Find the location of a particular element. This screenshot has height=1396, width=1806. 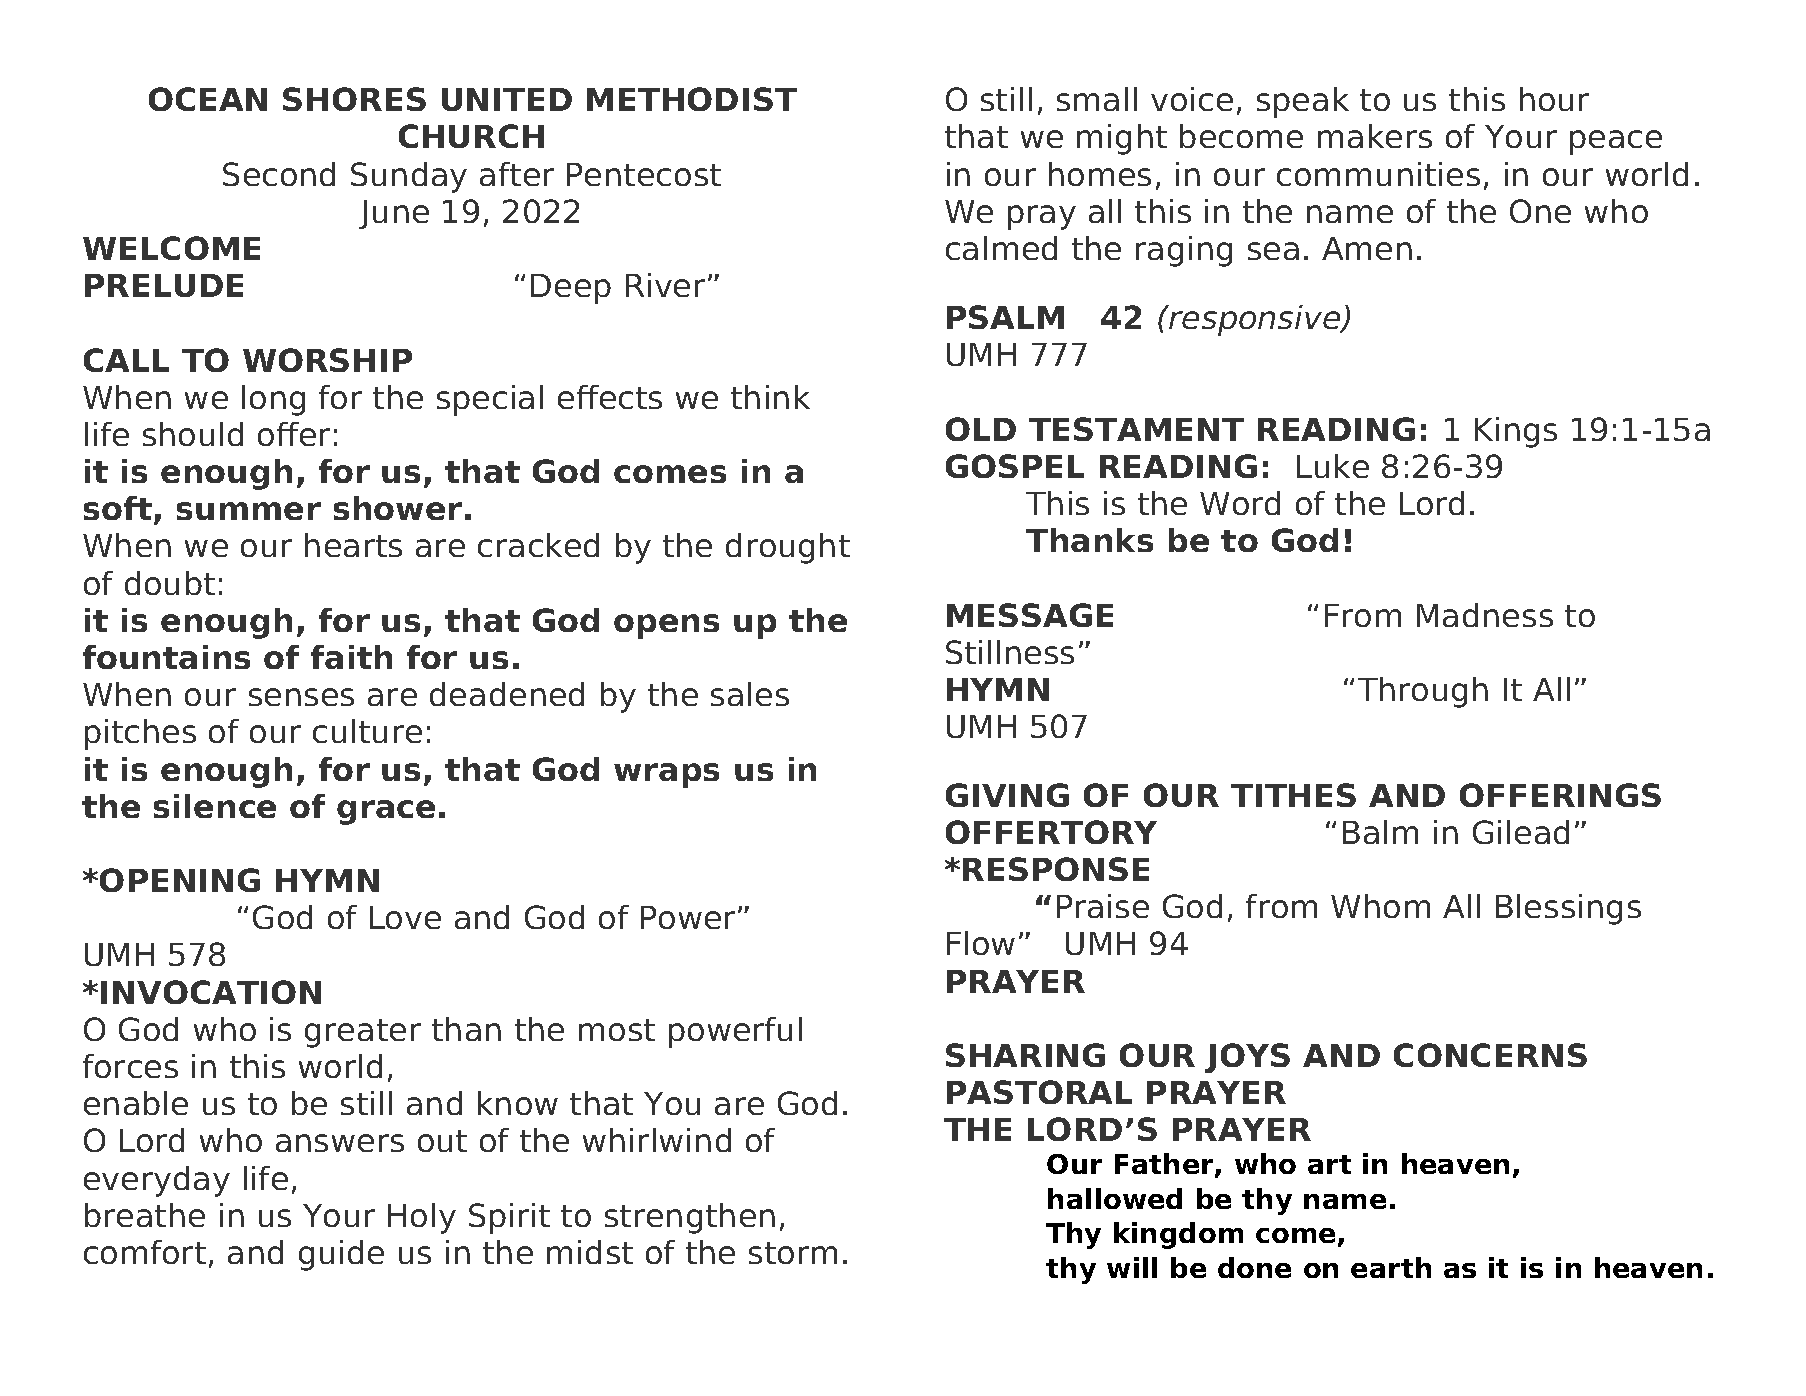

Kings is located at coordinates (1516, 432).
